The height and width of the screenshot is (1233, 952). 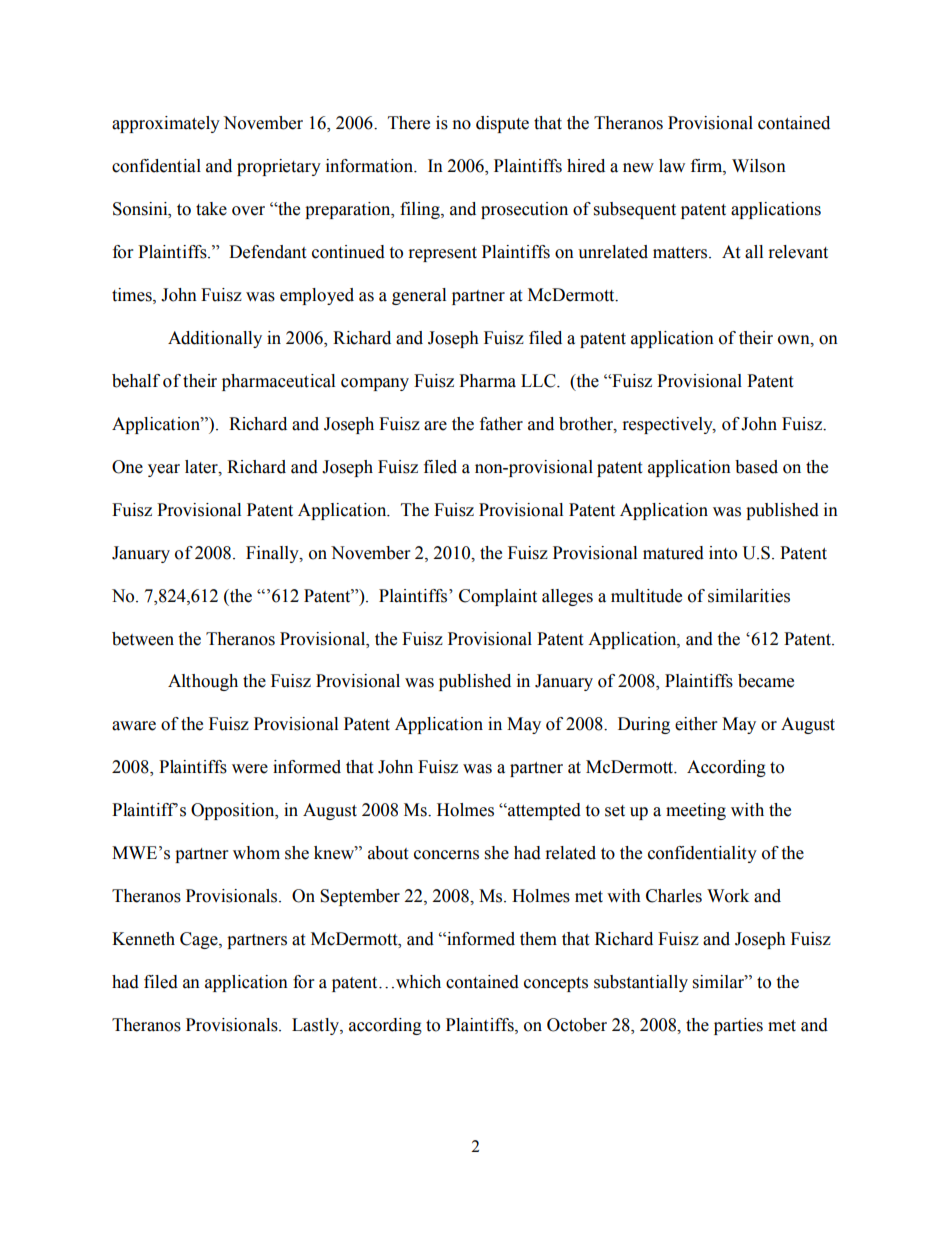 I want to click on Wilson, so click(x=759, y=166).
